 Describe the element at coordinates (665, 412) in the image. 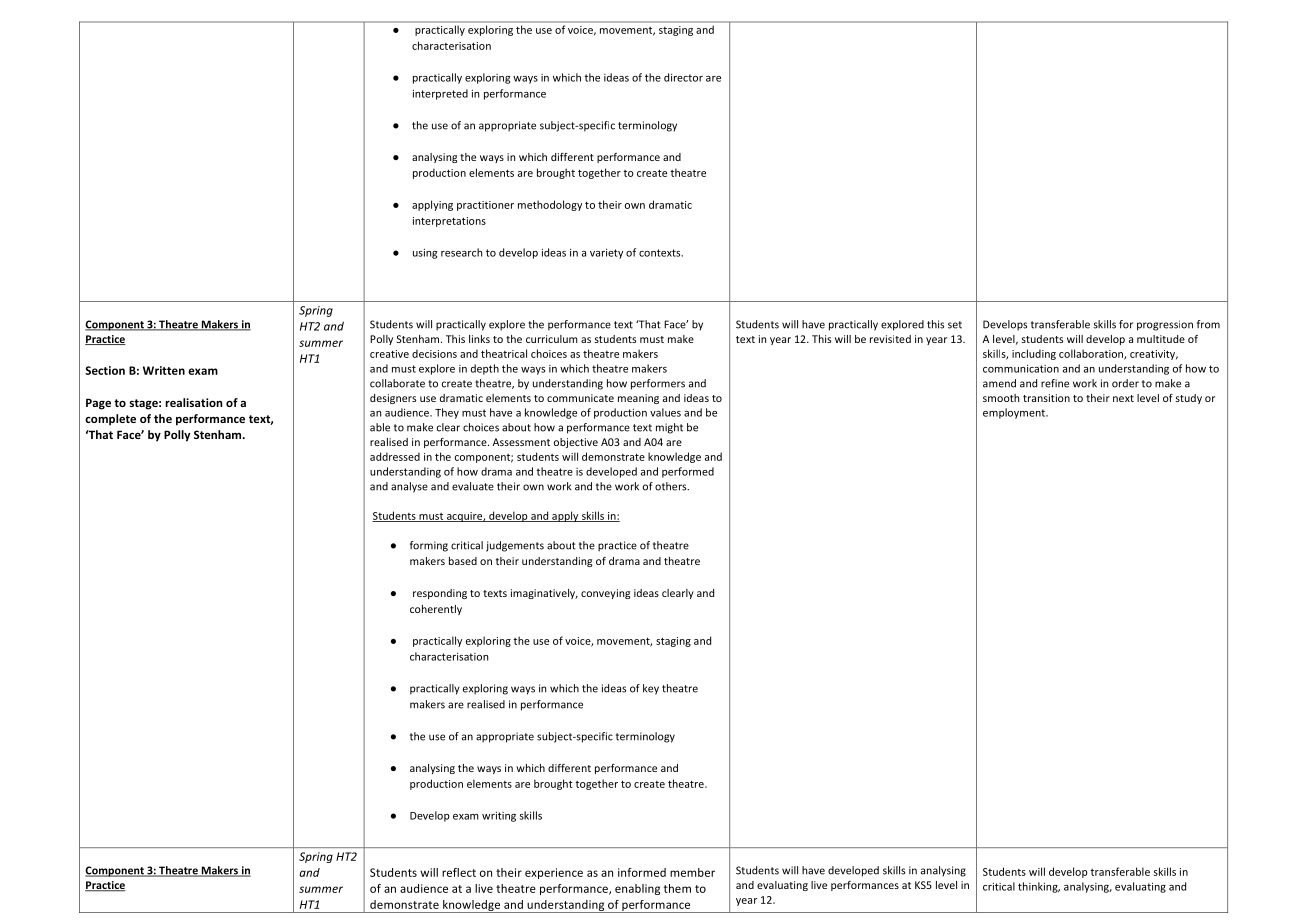

I see `values` at that location.
